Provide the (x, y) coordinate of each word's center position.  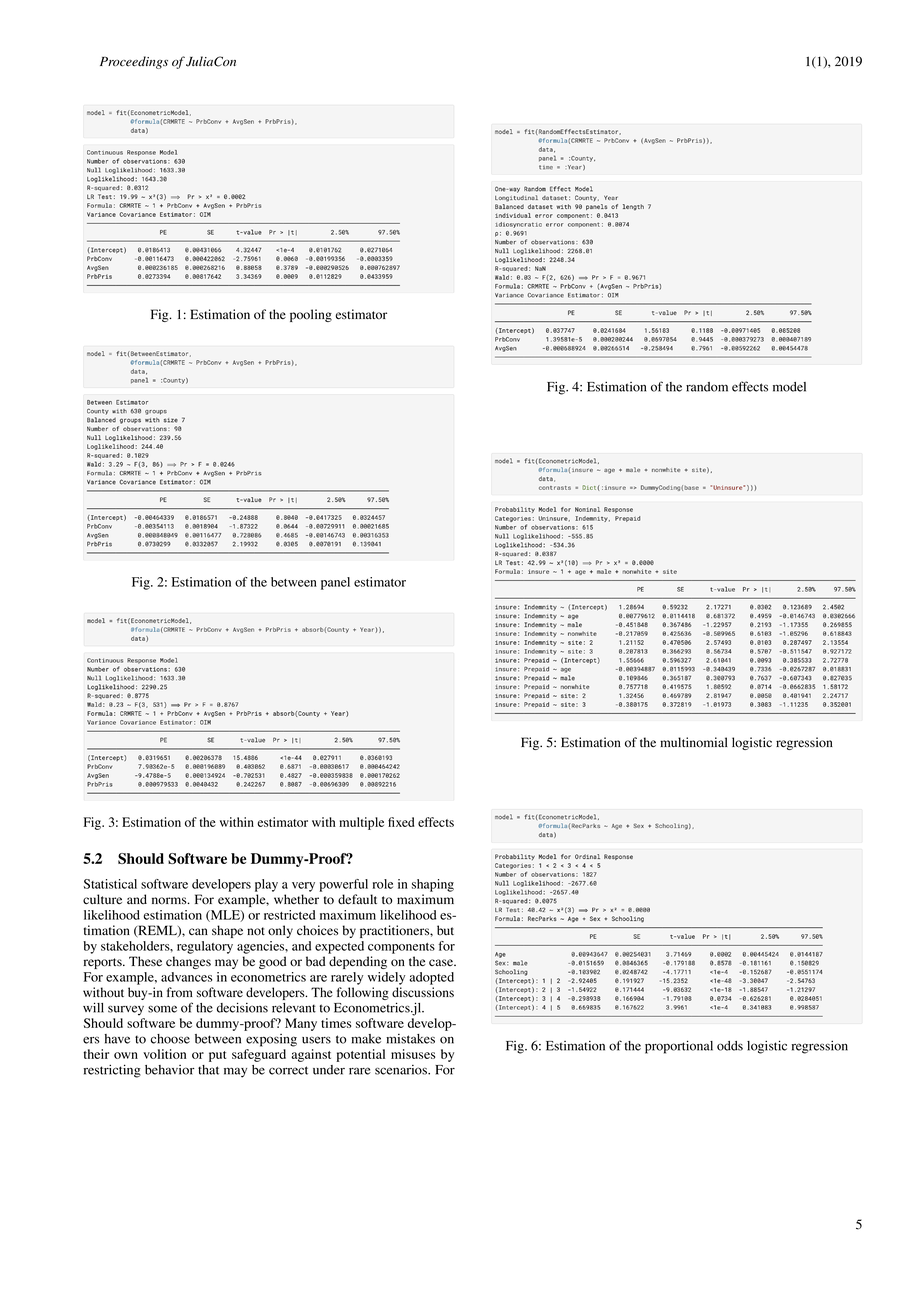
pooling (311, 315)
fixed (401, 822)
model (789, 387)
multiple (361, 823)
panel (335, 583)
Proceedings (134, 62)
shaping (433, 885)
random (707, 387)
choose (170, 1039)
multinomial (693, 742)
